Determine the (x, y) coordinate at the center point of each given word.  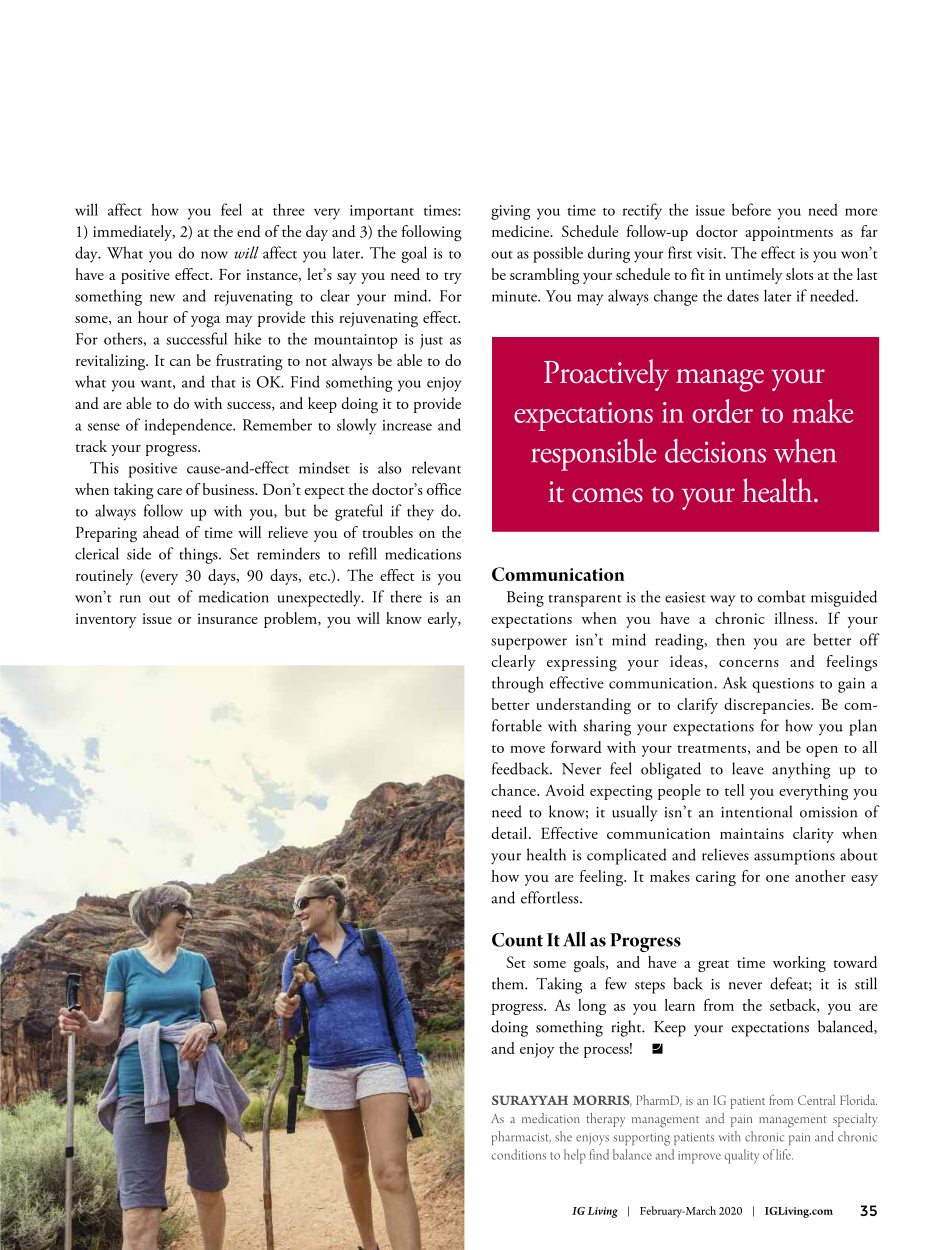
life (784, 1154)
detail (510, 833)
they (420, 512)
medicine (522, 231)
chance (514, 790)
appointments (789, 233)
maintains (752, 833)
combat (782, 596)
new (162, 298)
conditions (518, 1154)
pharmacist (521, 1138)
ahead (161, 532)
